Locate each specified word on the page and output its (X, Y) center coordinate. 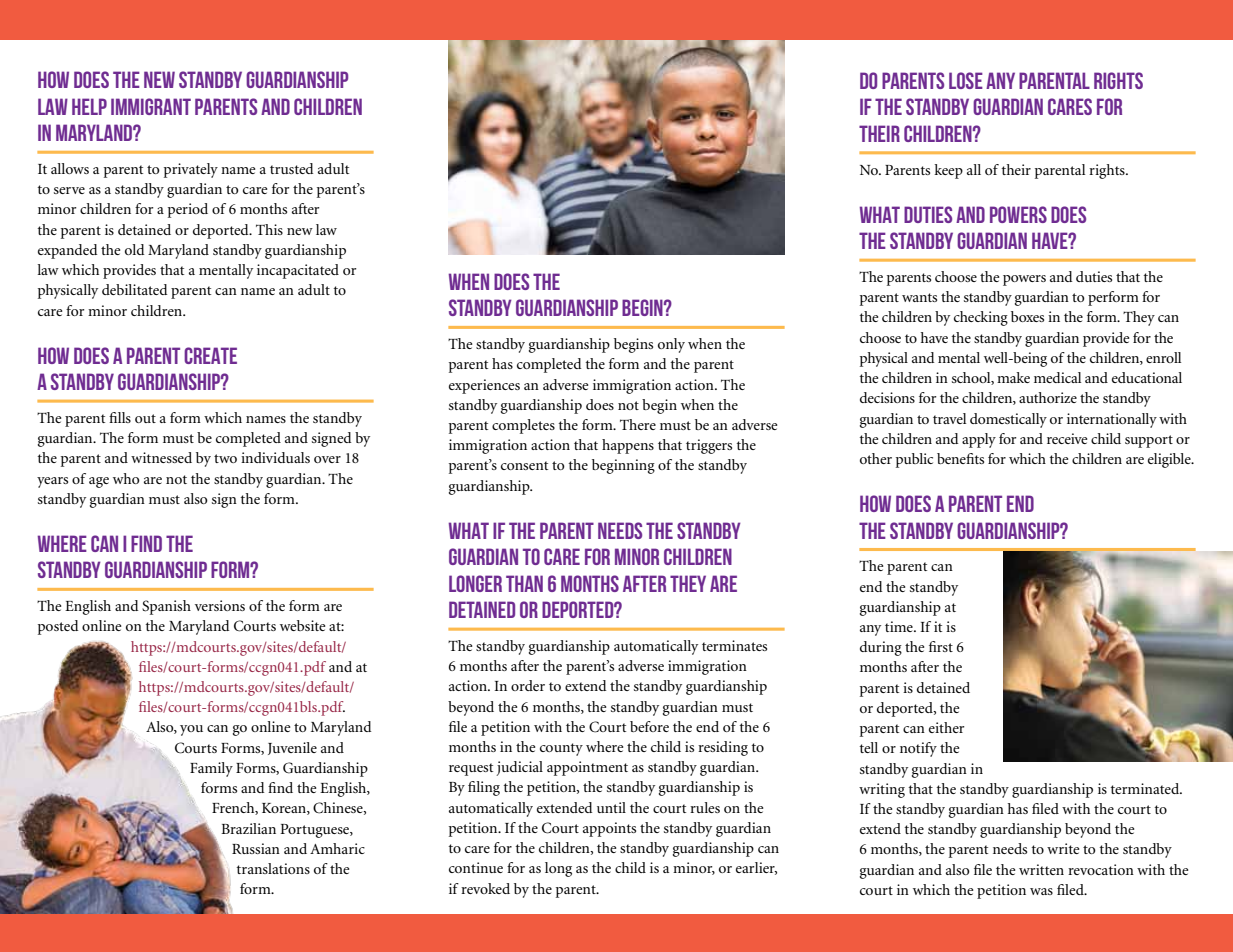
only (671, 345)
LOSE (966, 80)
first (941, 646)
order (528, 685)
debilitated (134, 289)
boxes (1027, 316)
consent (524, 465)
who (126, 478)
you (191, 730)
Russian (256, 848)
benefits (960, 458)
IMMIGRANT (151, 106)
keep (948, 171)
